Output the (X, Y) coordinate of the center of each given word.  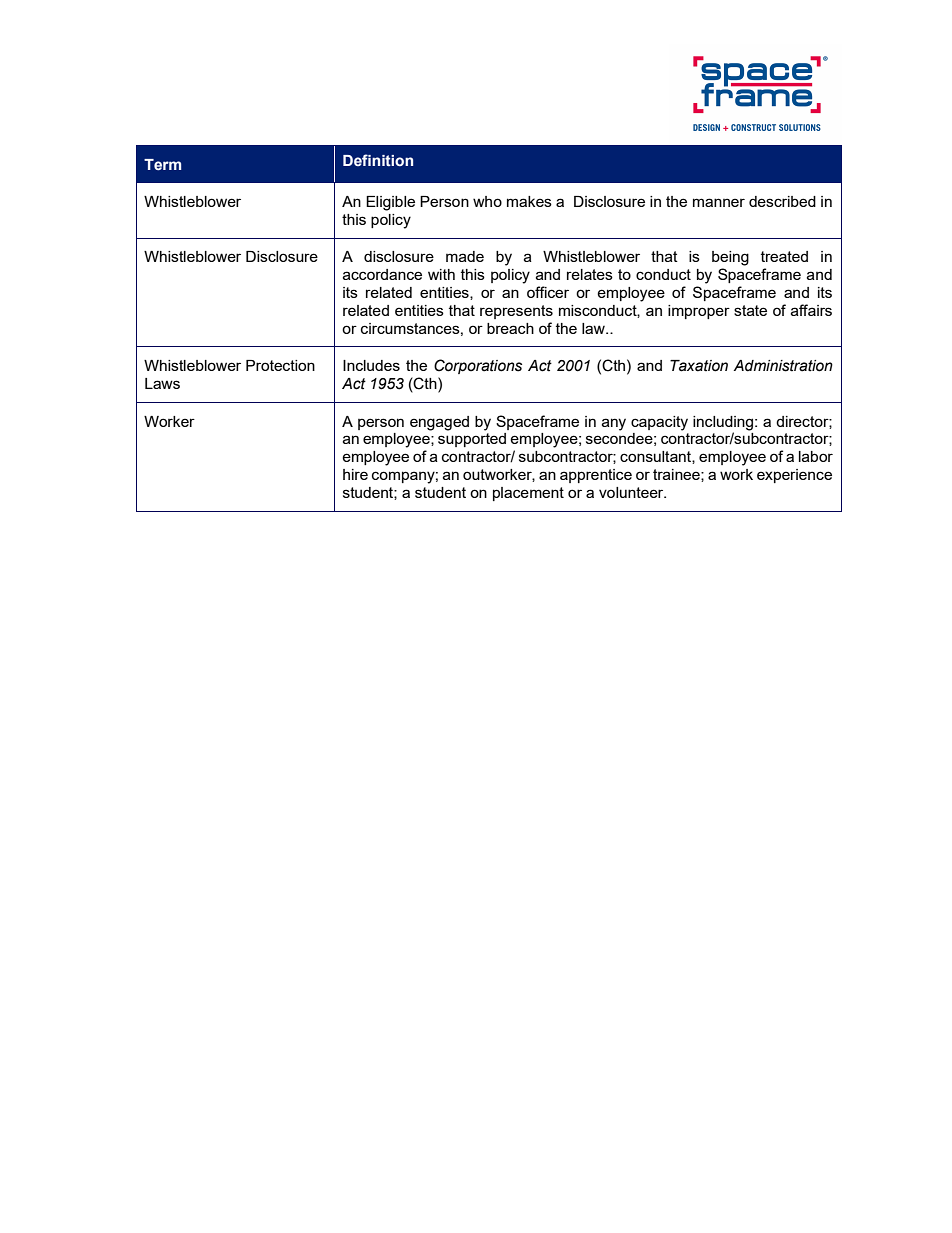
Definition (378, 160)
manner (719, 202)
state (750, 310)
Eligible (390, 203)
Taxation (699, 366)
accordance (382, 274)
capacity (659, 423)
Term (162, 165)
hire (355, 474)
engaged (439, 423)
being (730, 258)
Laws (162, 383)
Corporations (478, 366)
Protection (280, 365)
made (465, 256)
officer (548, 292)
